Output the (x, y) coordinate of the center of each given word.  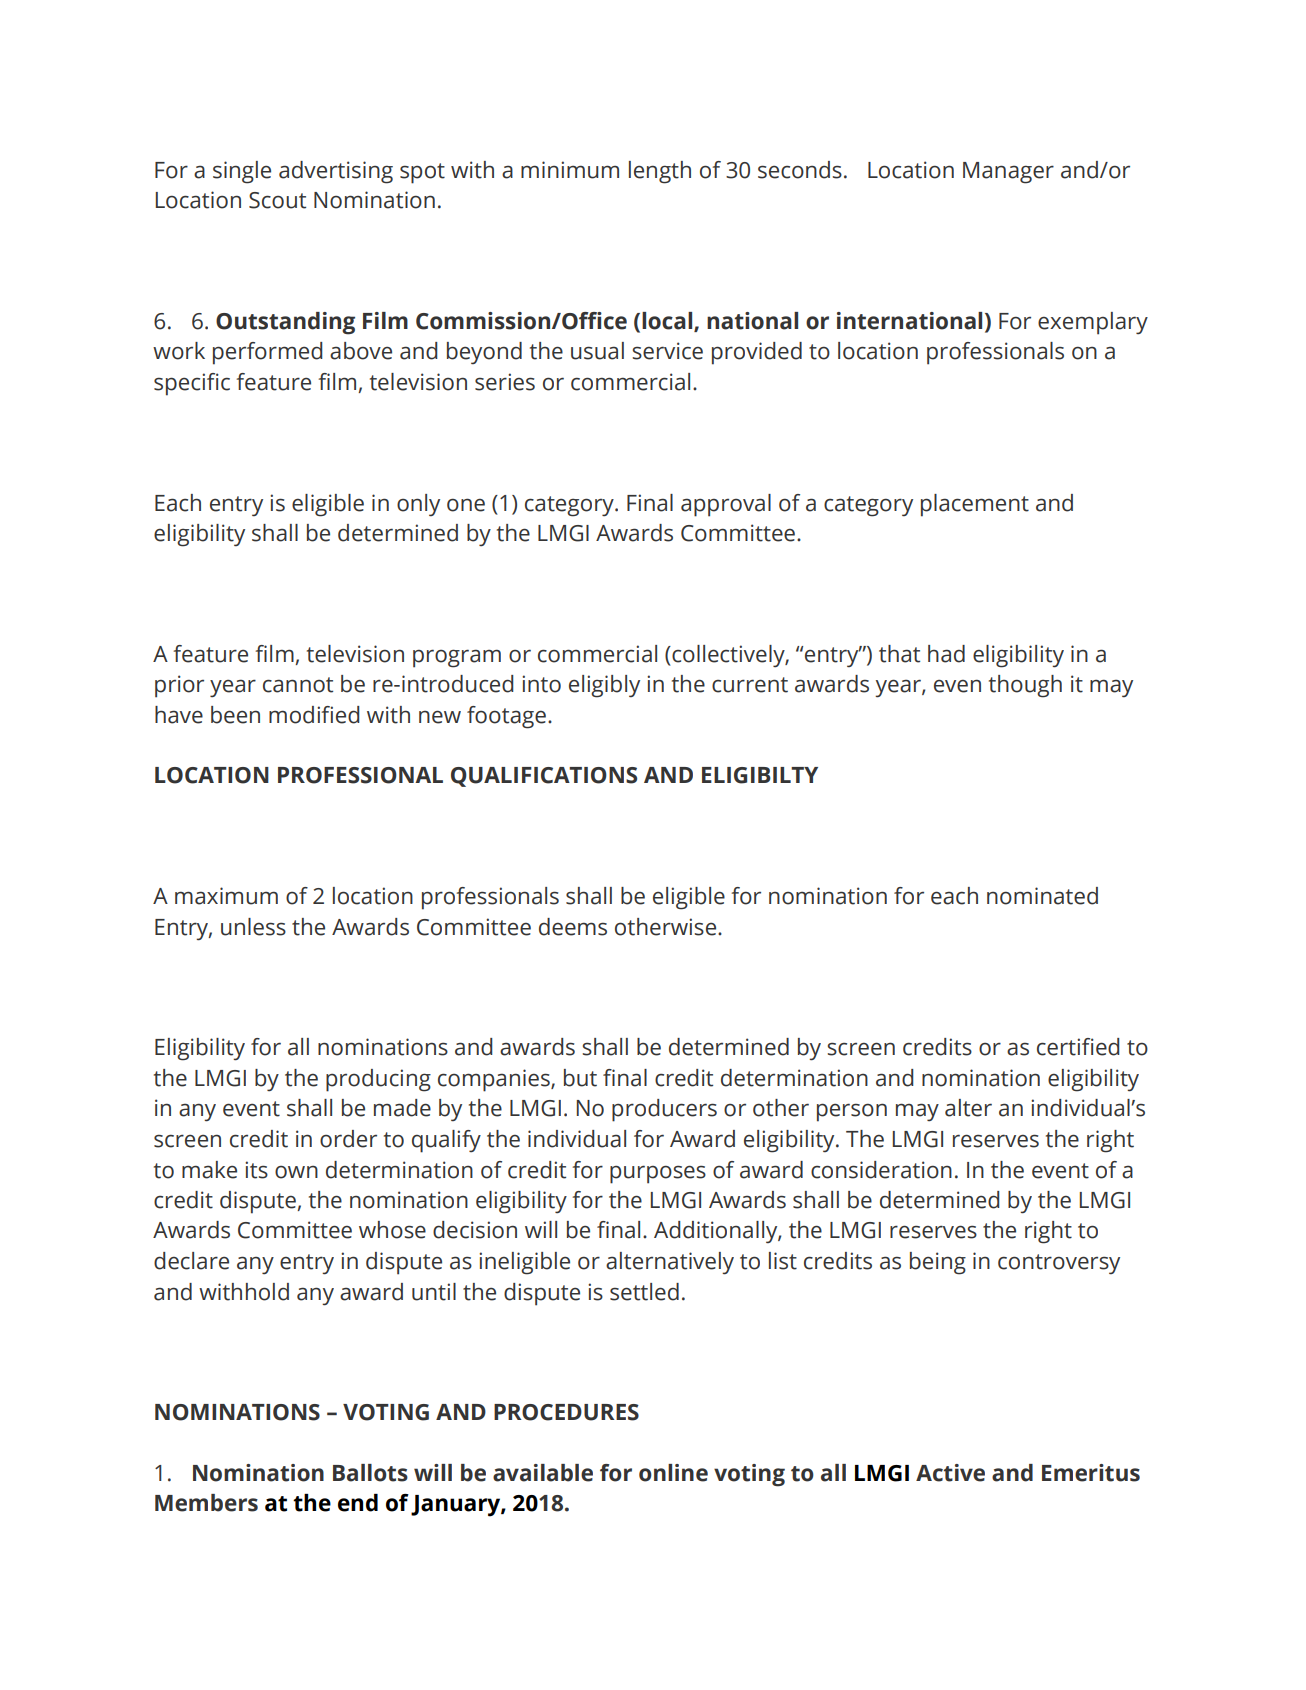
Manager (1008, 173)
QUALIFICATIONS (544, 777)
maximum (226, 896)
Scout (277, 200)
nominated (1042, 896)
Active (950, 1473)
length (660, 172)
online (673, 1473)
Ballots (370, 1473)
